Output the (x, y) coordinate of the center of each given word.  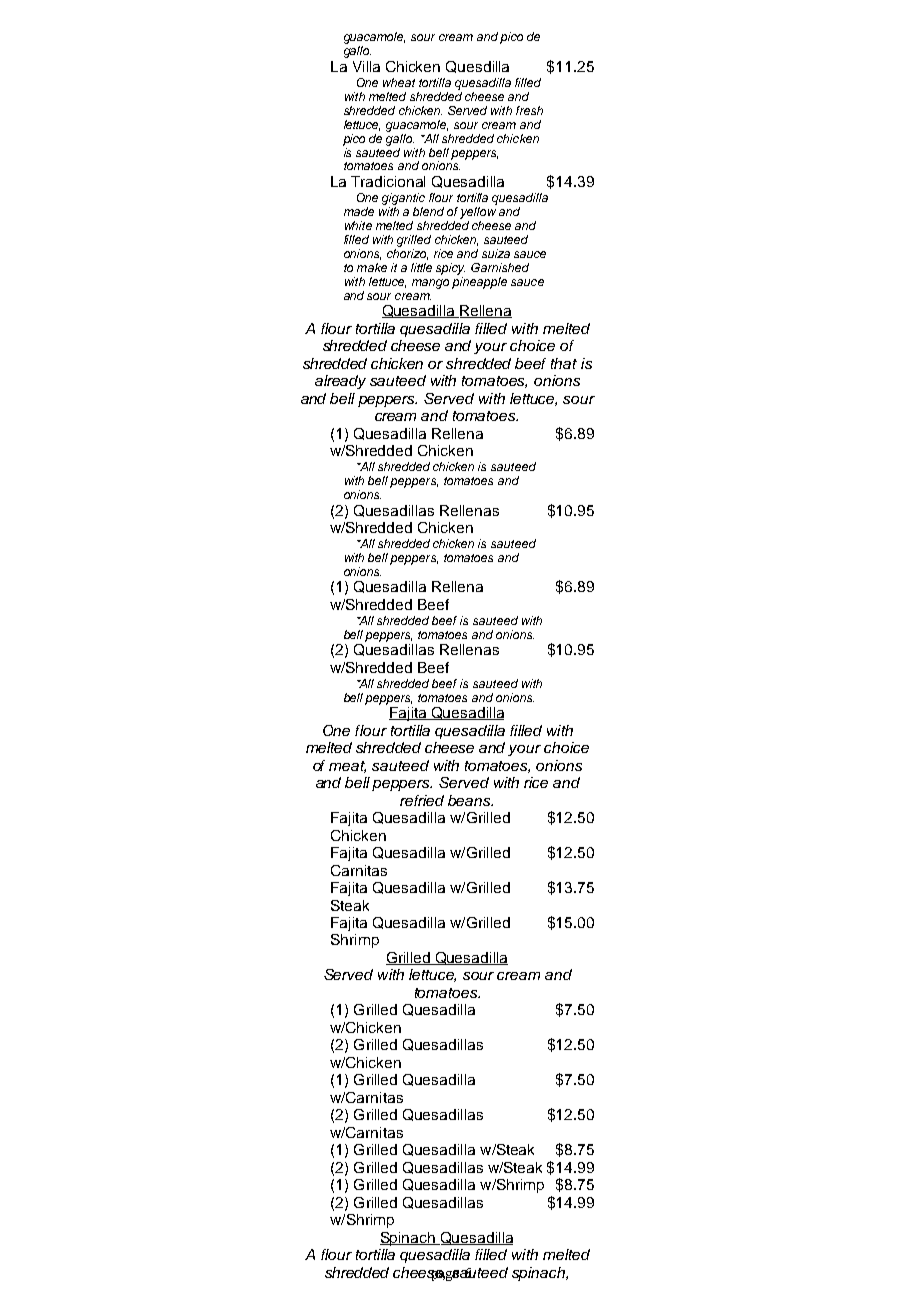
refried (422, 800)
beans (470, 800)
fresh (529, 110)
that (564, 363)
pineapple (479, 281)
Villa (366, 66)
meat (347, 767)
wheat (399, 82)
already (340, 382)
